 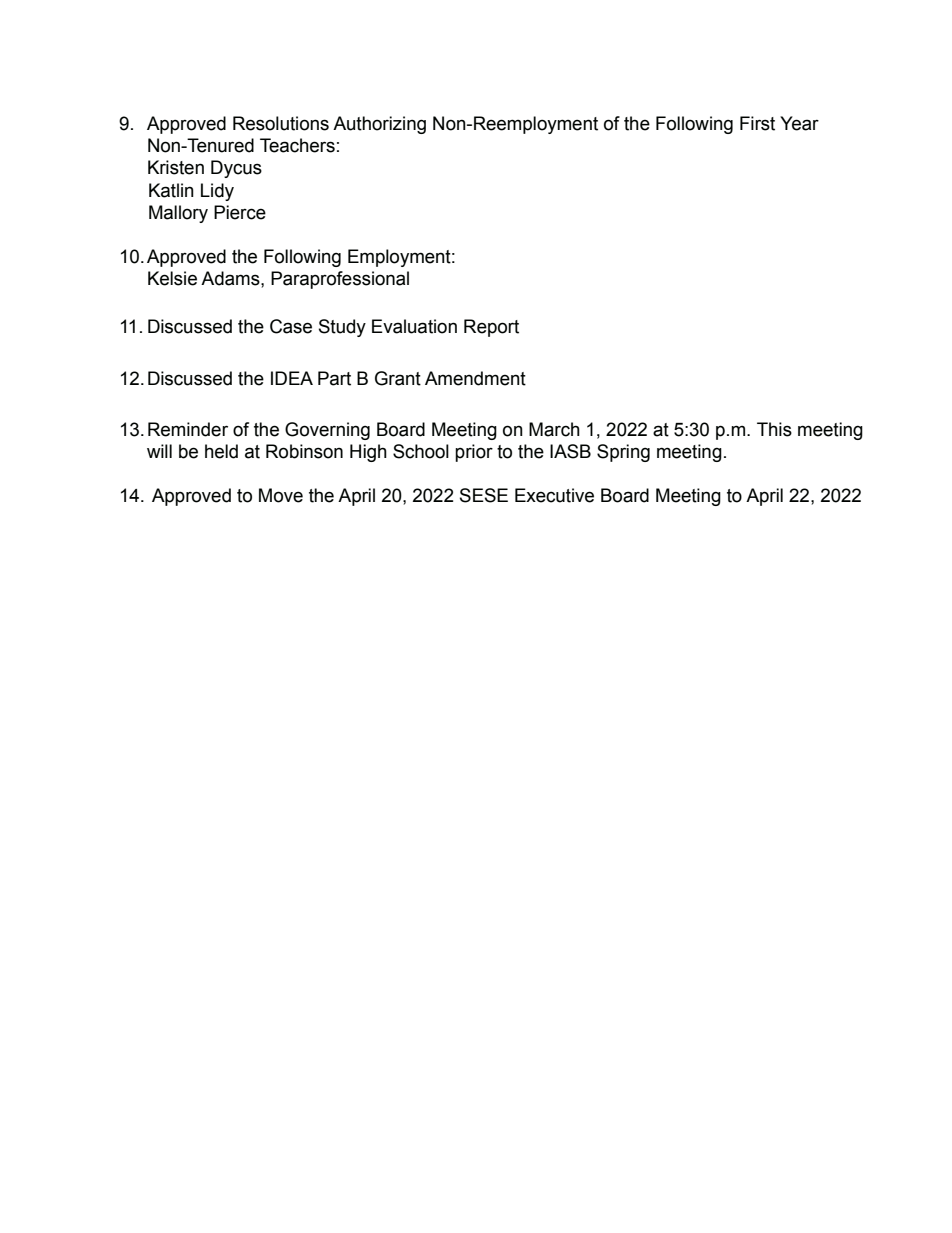 What do you see at coordinates (281, 495) in the image?
I see `Move` at bounding box center [281, 495].
